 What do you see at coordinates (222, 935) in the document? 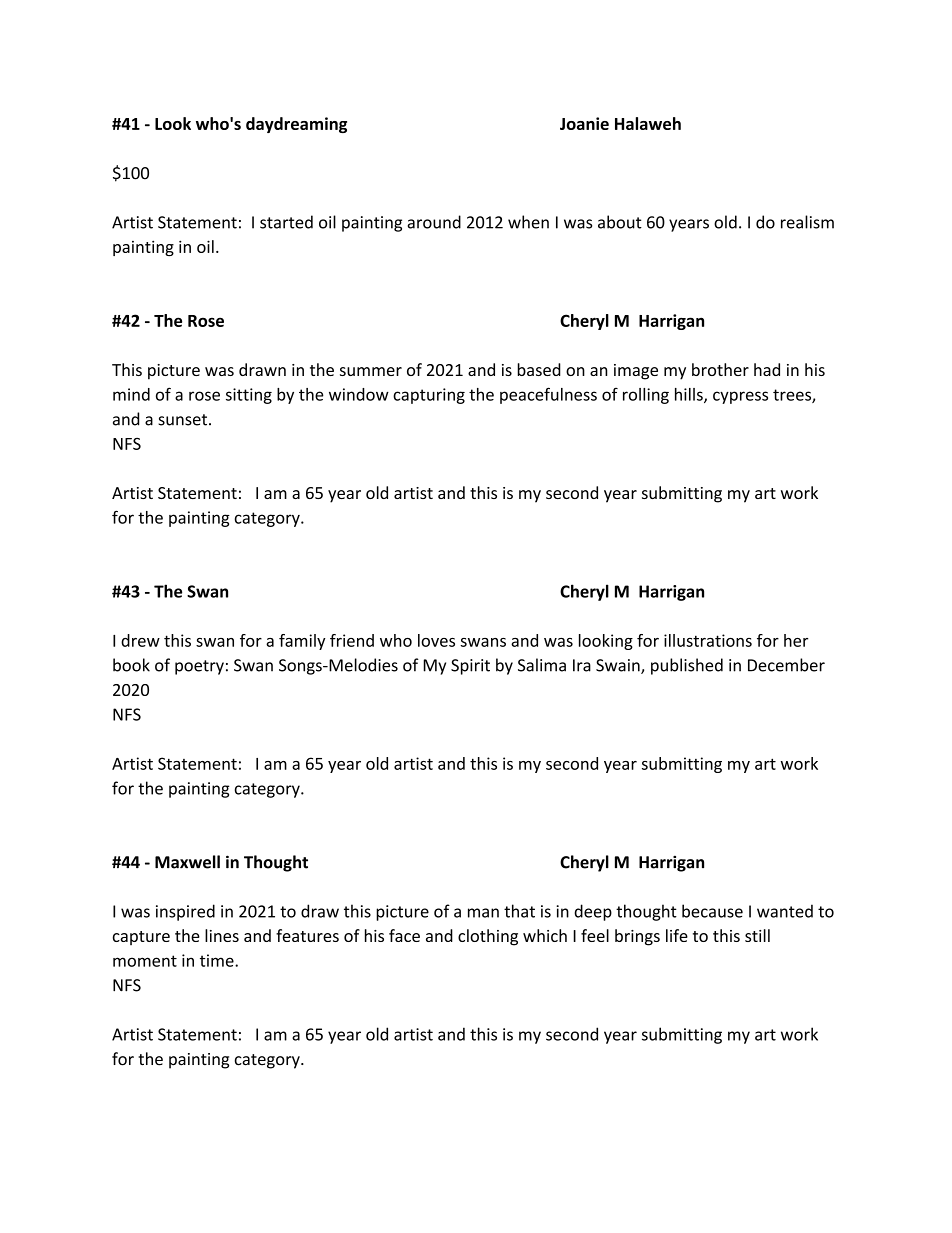
I see `lines` at bounding box center [222, 935].
